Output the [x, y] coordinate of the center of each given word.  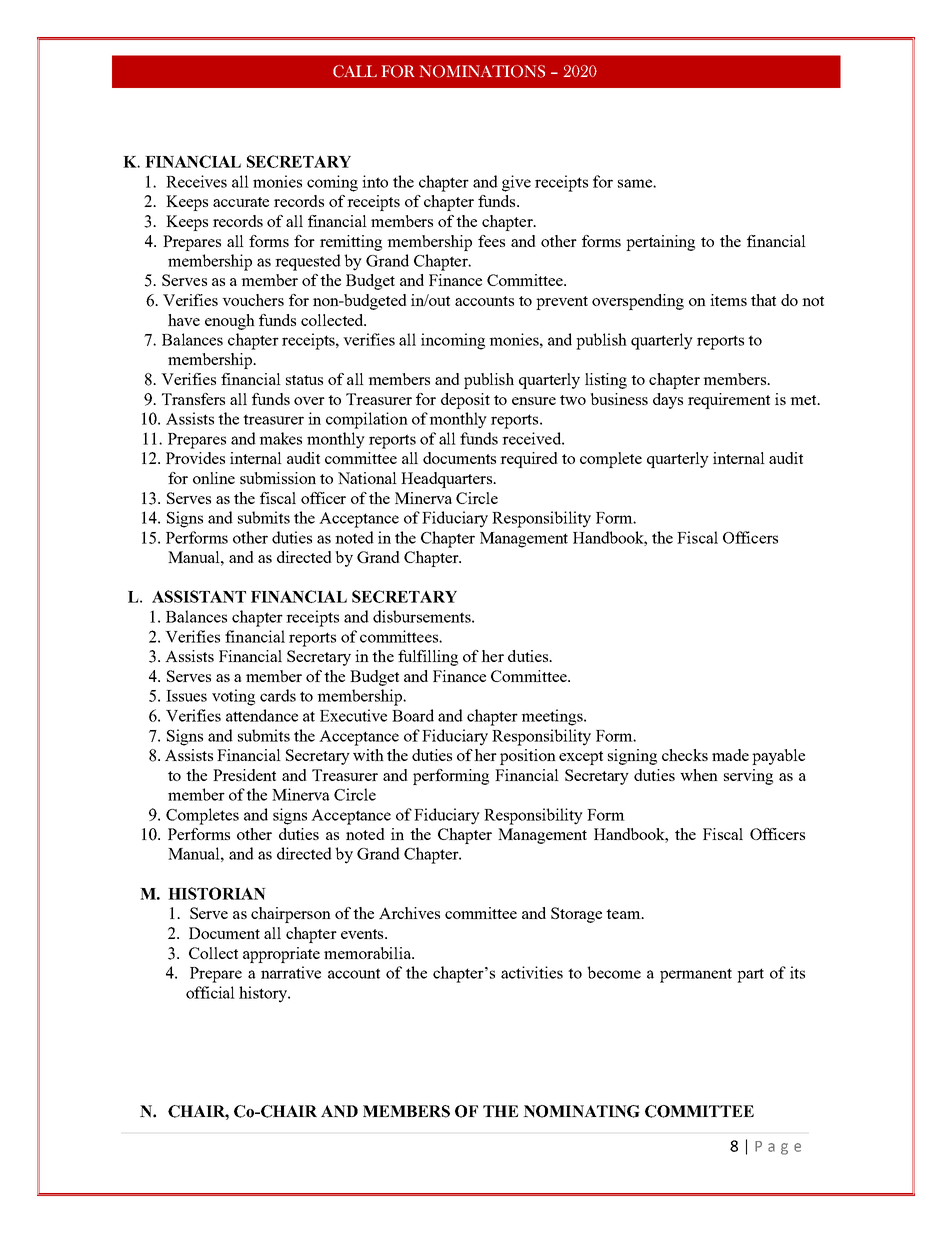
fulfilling [428, 658]
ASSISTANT [199, 596]
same [636, 183]
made [730, 755]
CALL [355, 71]
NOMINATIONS [482, 71]
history [264, 994]
